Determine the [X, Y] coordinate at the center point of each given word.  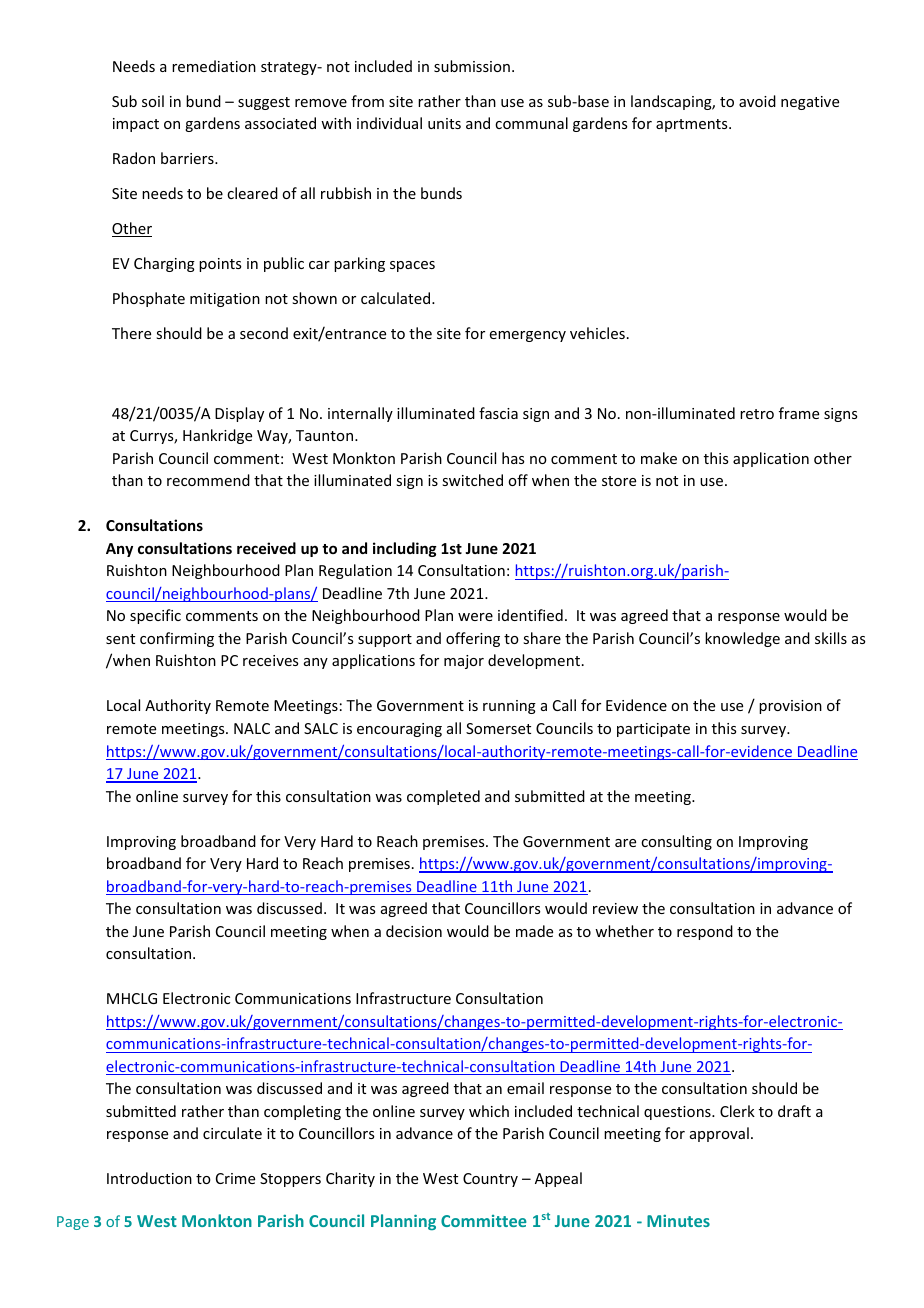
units [444, 123]
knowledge [742, 639]
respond [705, 932]
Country [490, 1180]
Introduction [149, 1178]
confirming [177, 639]
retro [757, 414]
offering [473, 639]
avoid [757, 101]
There [131, 333]
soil [153, 101]
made [534, 931]
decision [414, 931]
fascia [498, 413]
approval [719, 1134]
